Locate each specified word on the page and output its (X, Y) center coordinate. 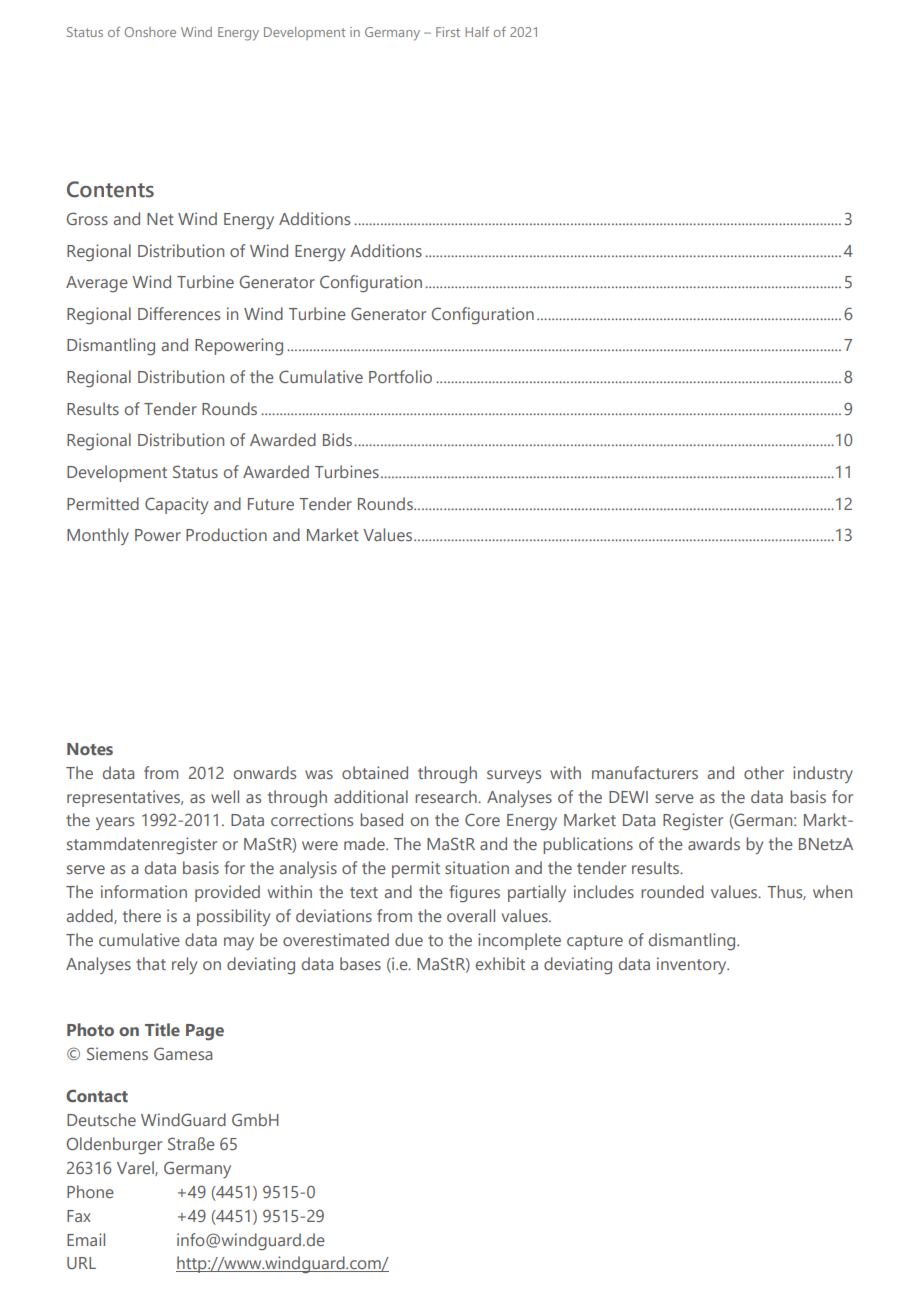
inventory (693, 965)
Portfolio (400, 376)
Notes (90, 749)
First (448, 32)
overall (471, 915)
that (151, 963)
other (764, 772)
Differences (179, 313)
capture (595, 942)
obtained (375, 772)
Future (271, 504)
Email (86, 1239)
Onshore (150, 32)
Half (477, 31)
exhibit (500, 963)
